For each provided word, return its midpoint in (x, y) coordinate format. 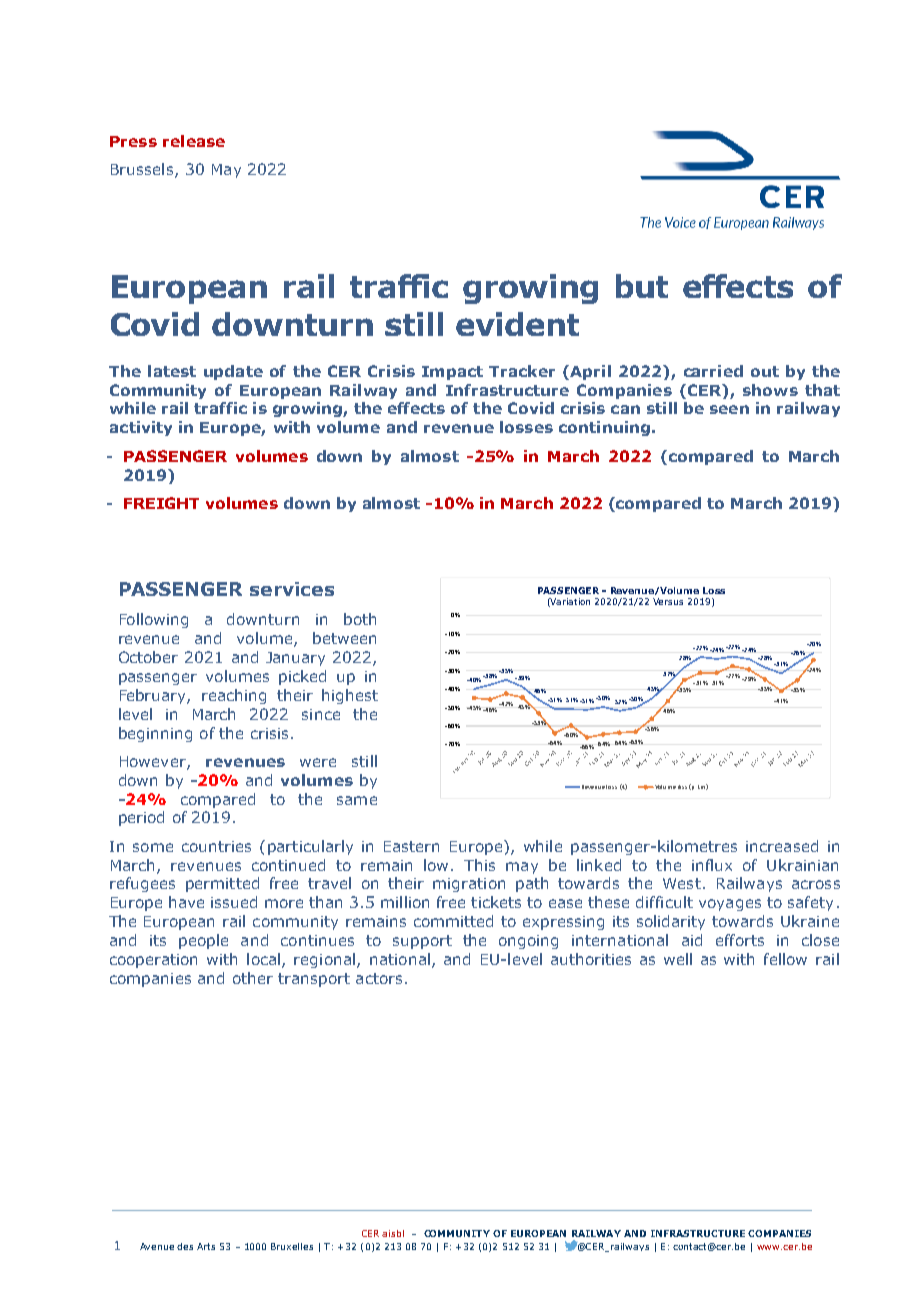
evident (517, 324)
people (203, 941)
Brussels (143, 170)
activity (141, 428)
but (642, 286)
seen (729, 409)
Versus (668, 601)
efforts (740, 940)
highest (350, 696)
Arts (206, 1246)
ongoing (528, 942)
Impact (452, 373)
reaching (234, 696)
